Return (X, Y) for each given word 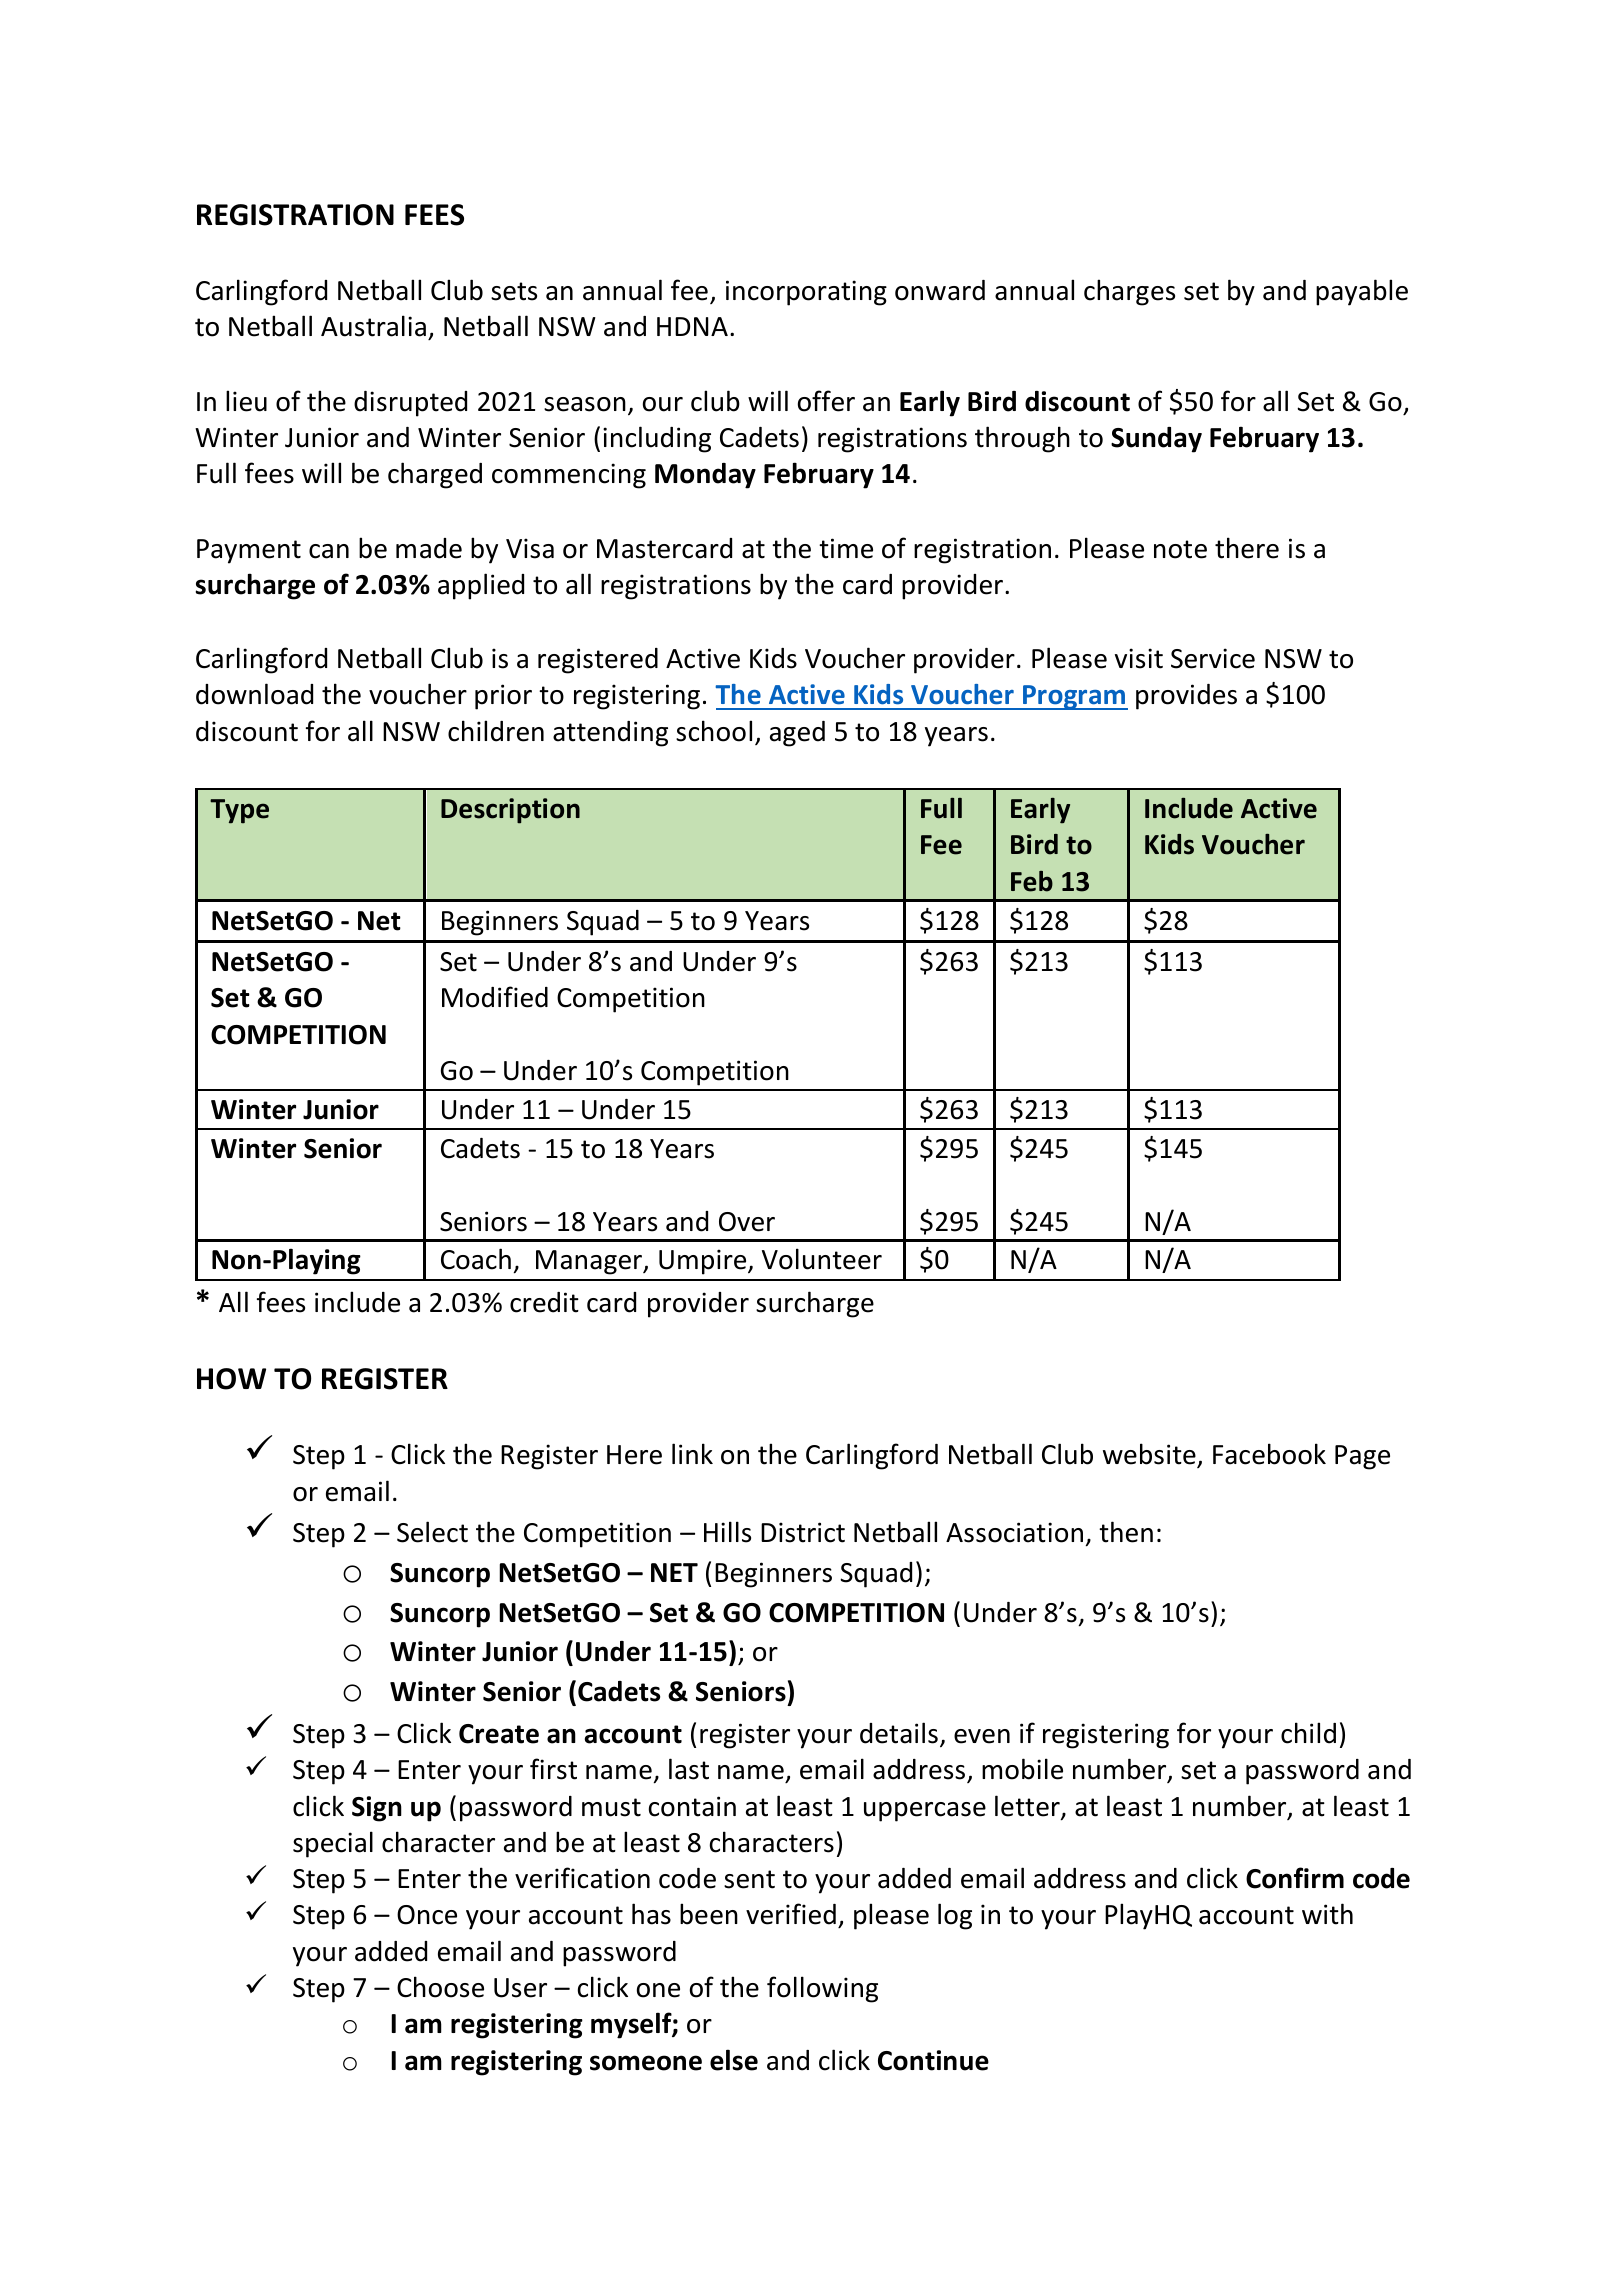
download (254, 694)
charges (1129, 292)
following (822, 1989)
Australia (373, 326)
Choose (440, 1987)
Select (432, 1532)
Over (747, 1222)
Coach (476, 1259)
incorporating (806, 293)
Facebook (1269, 1454)
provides (1186, 697)
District (803, 1532)
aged (797, 734)
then (1126, 1532)
